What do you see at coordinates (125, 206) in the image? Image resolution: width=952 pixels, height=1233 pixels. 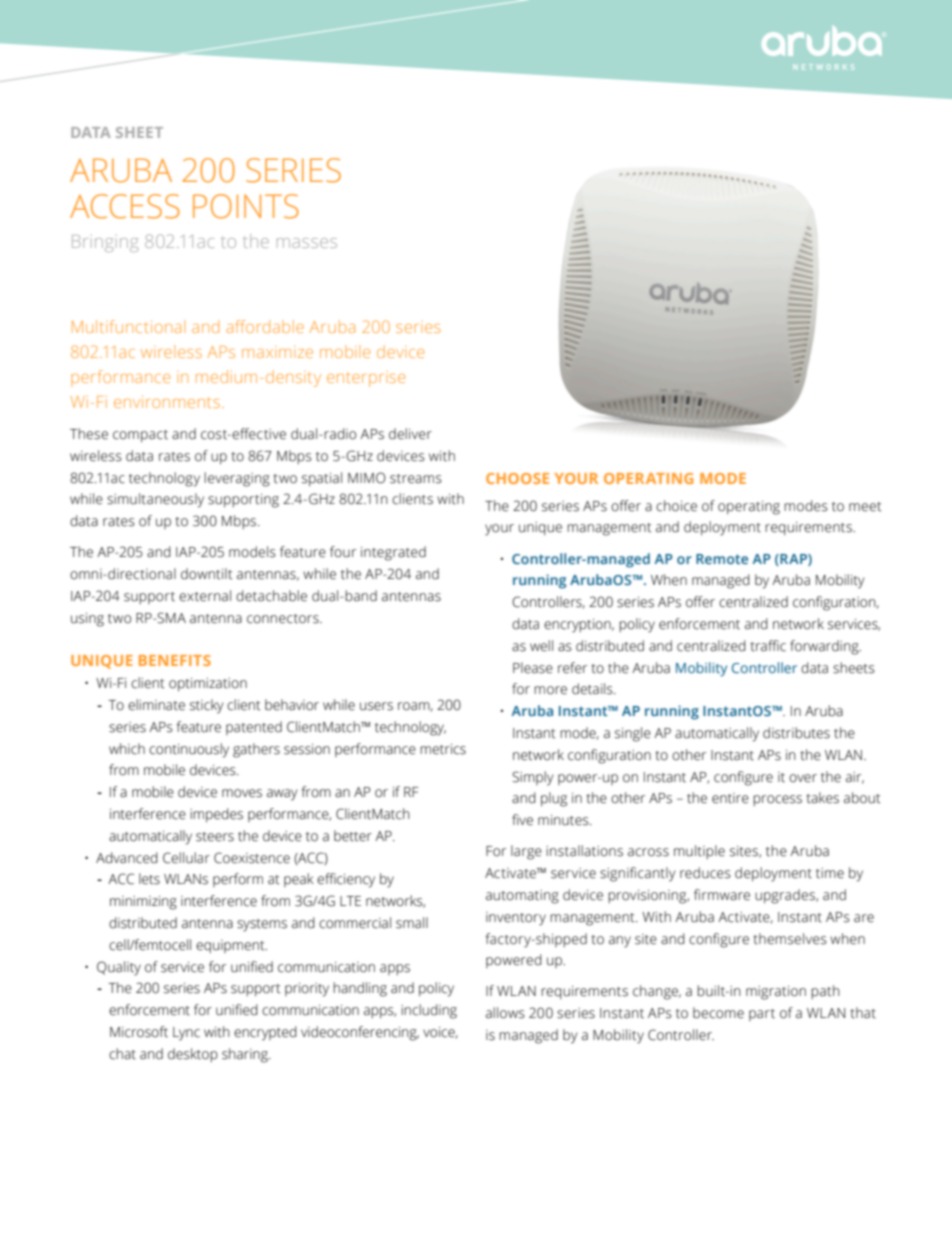 I see `ACCESS` at bounding box center [125, 206].
